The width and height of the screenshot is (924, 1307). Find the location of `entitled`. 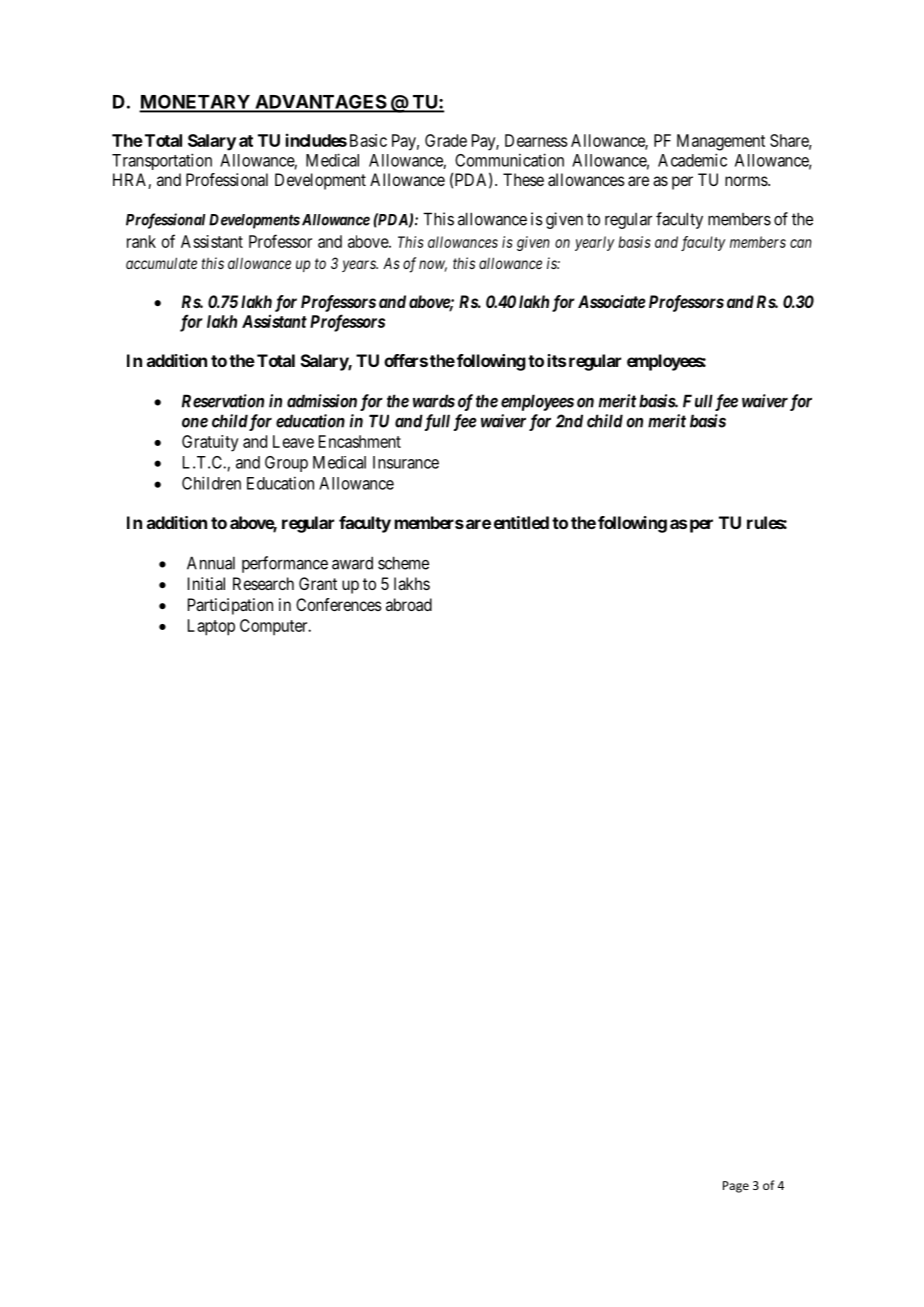

entitled is located at coordinates (521, 522).
